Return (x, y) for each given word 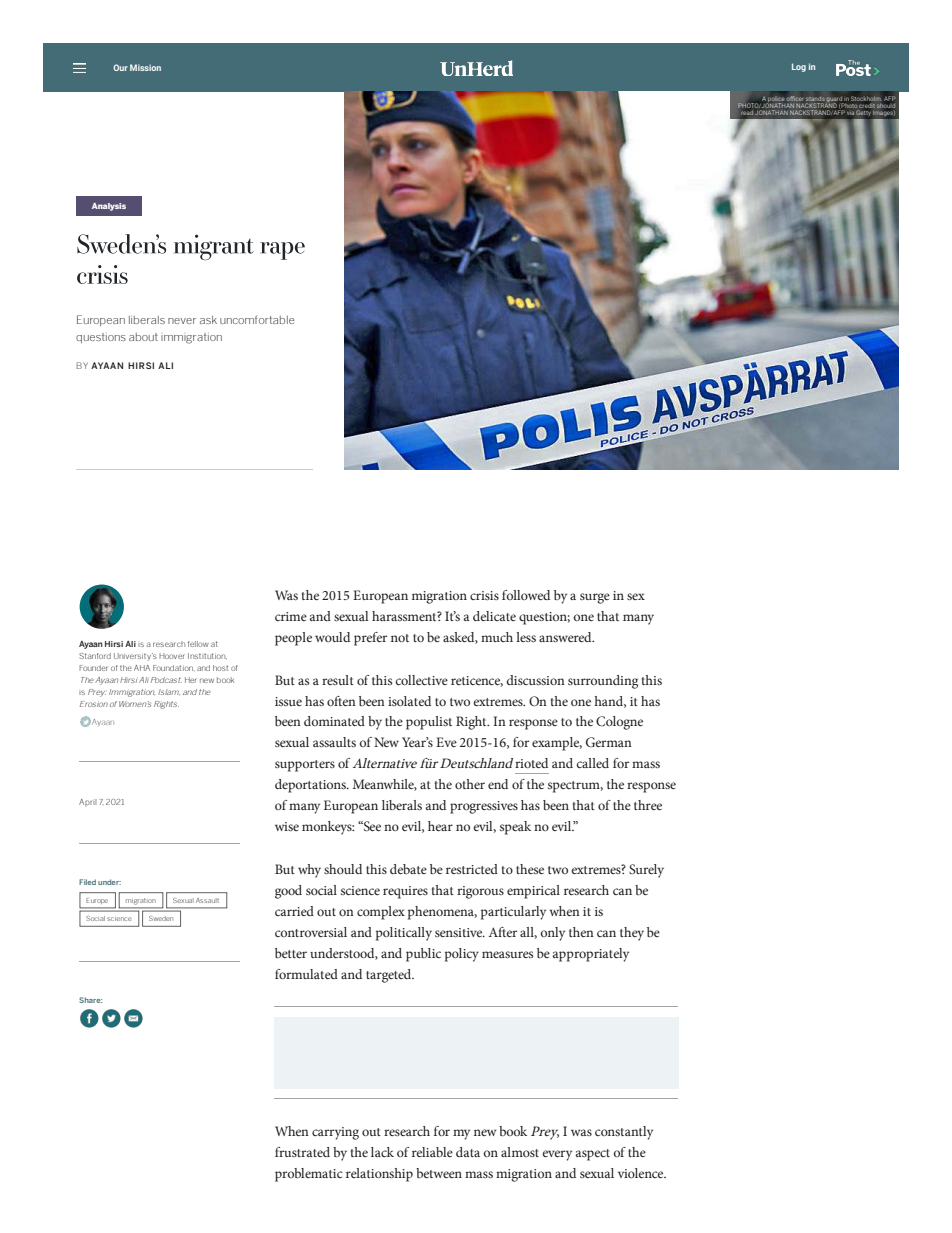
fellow (198, 644)
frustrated (302, 1152)
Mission (145, 67)
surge (595, 598)
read (747, 111)
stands (815, 99)
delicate (494, 616)
